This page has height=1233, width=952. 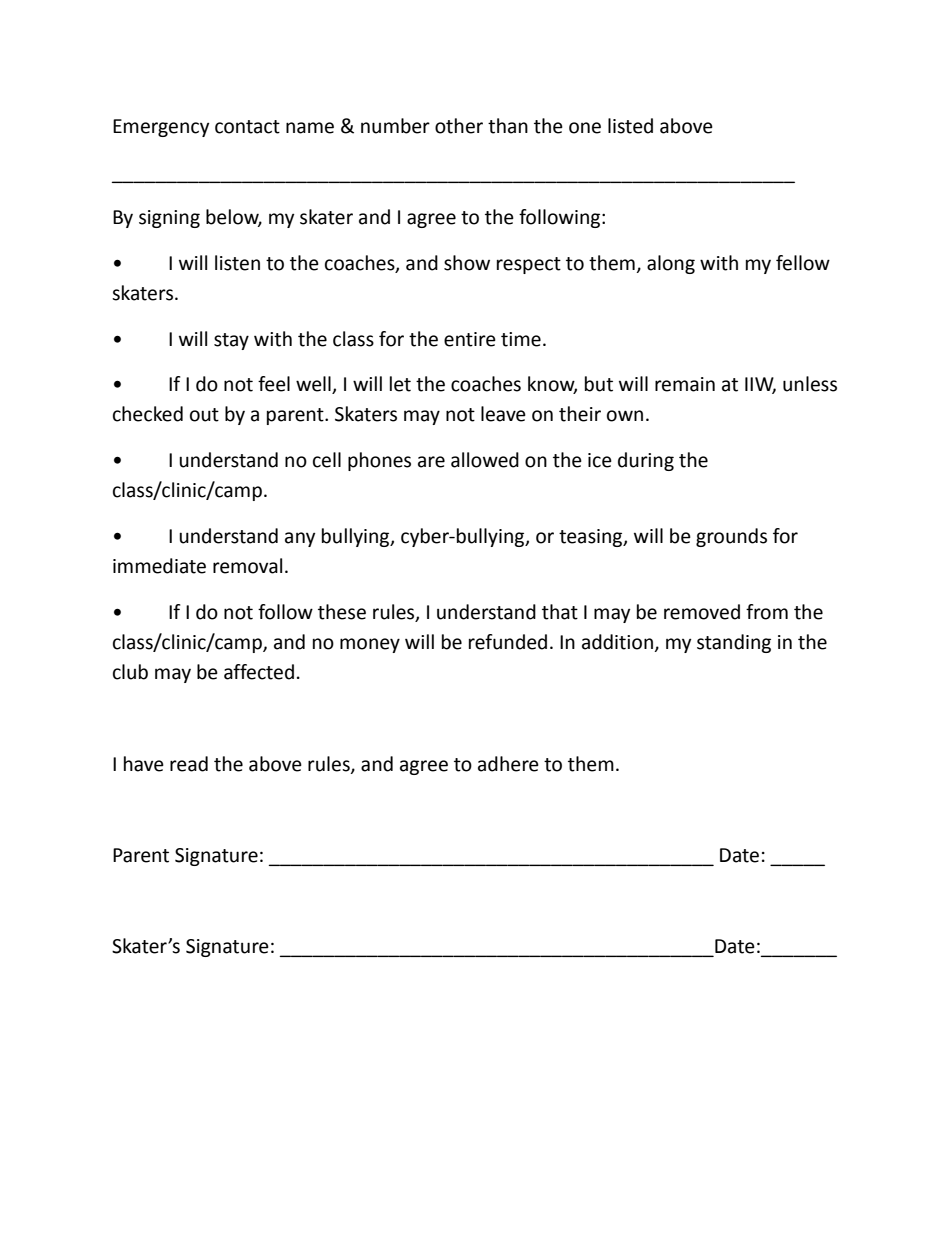 What do you see at coordinates (630, 126) in the page?
I see `listed` at bounding box center [630, 126].
